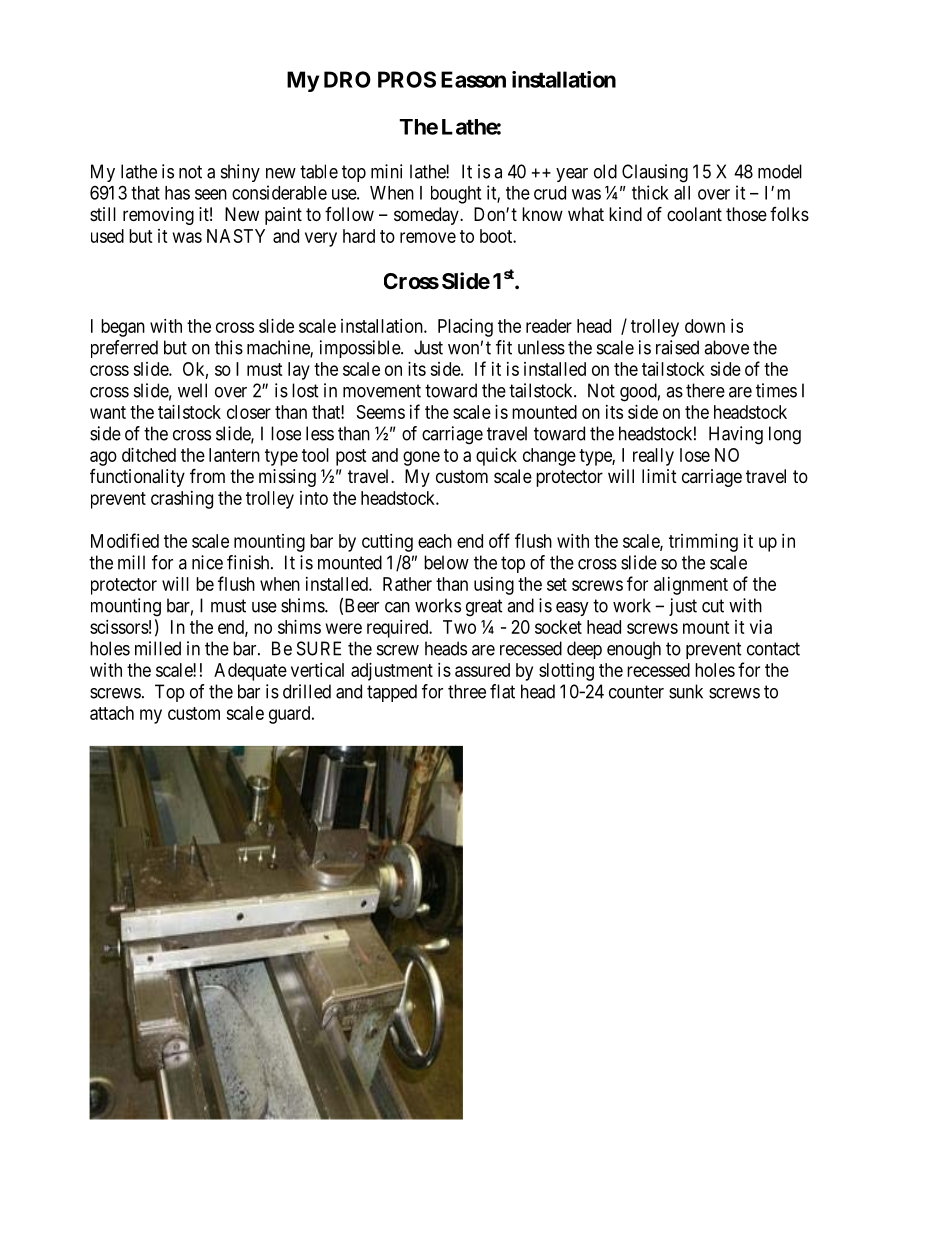 Image resolution: width=952 pixels, height=1233 pixels. I want to click on DRO, so click(347, 79).
